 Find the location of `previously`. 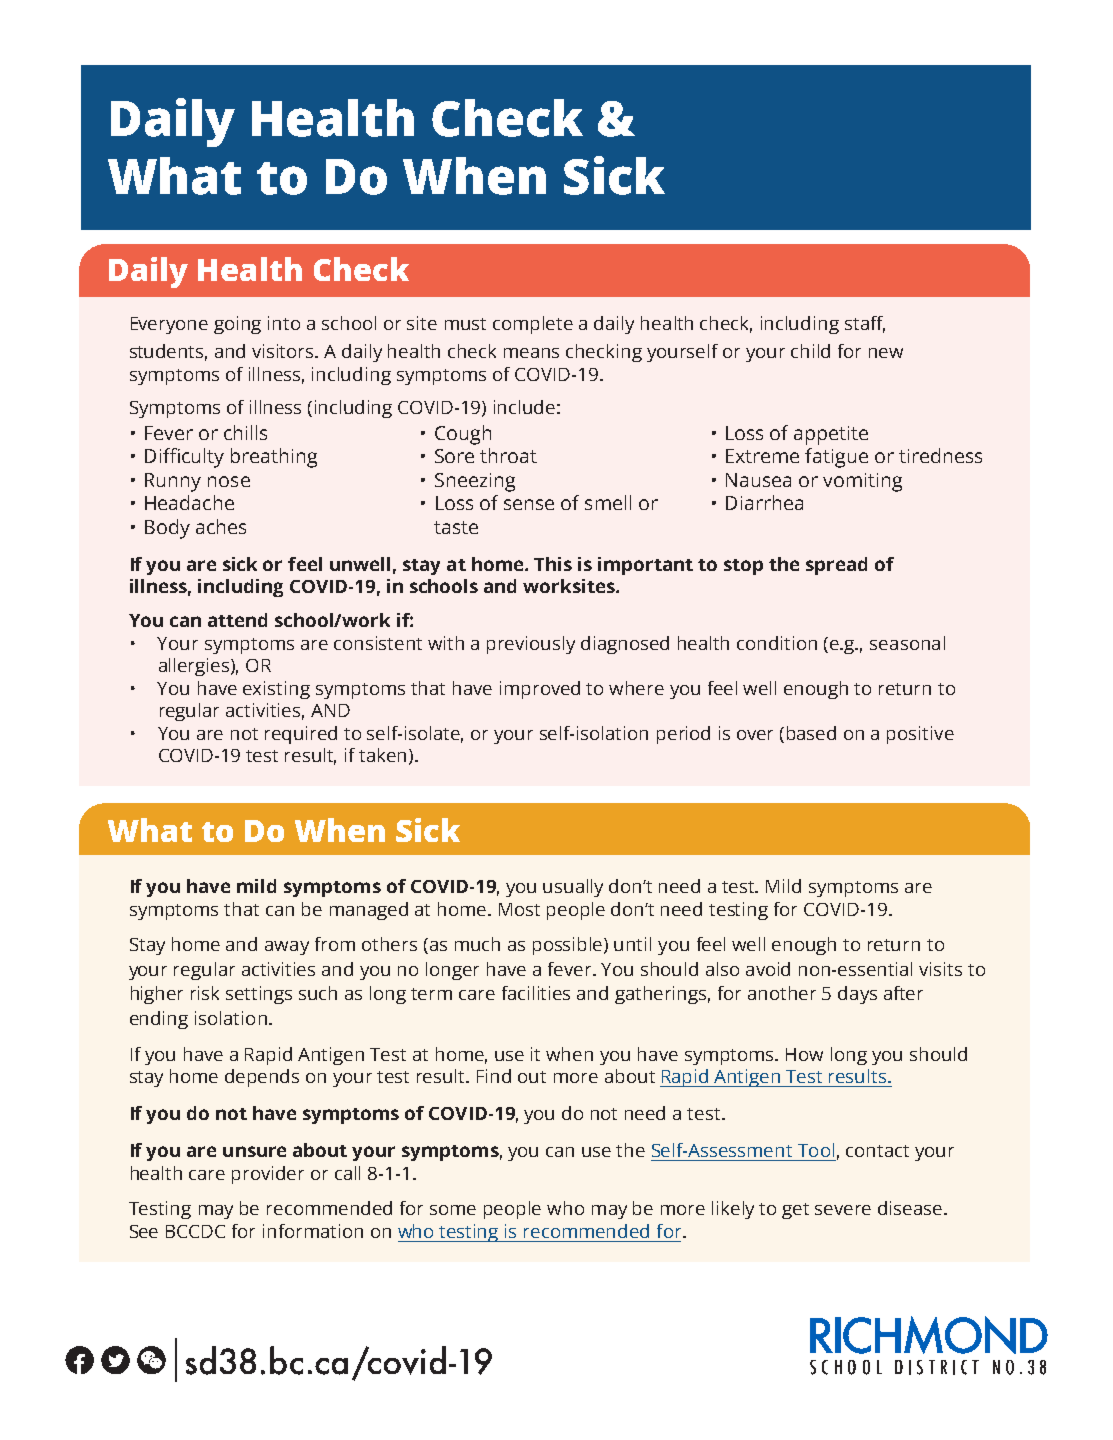

previously is located at coordinates (531, 645).
